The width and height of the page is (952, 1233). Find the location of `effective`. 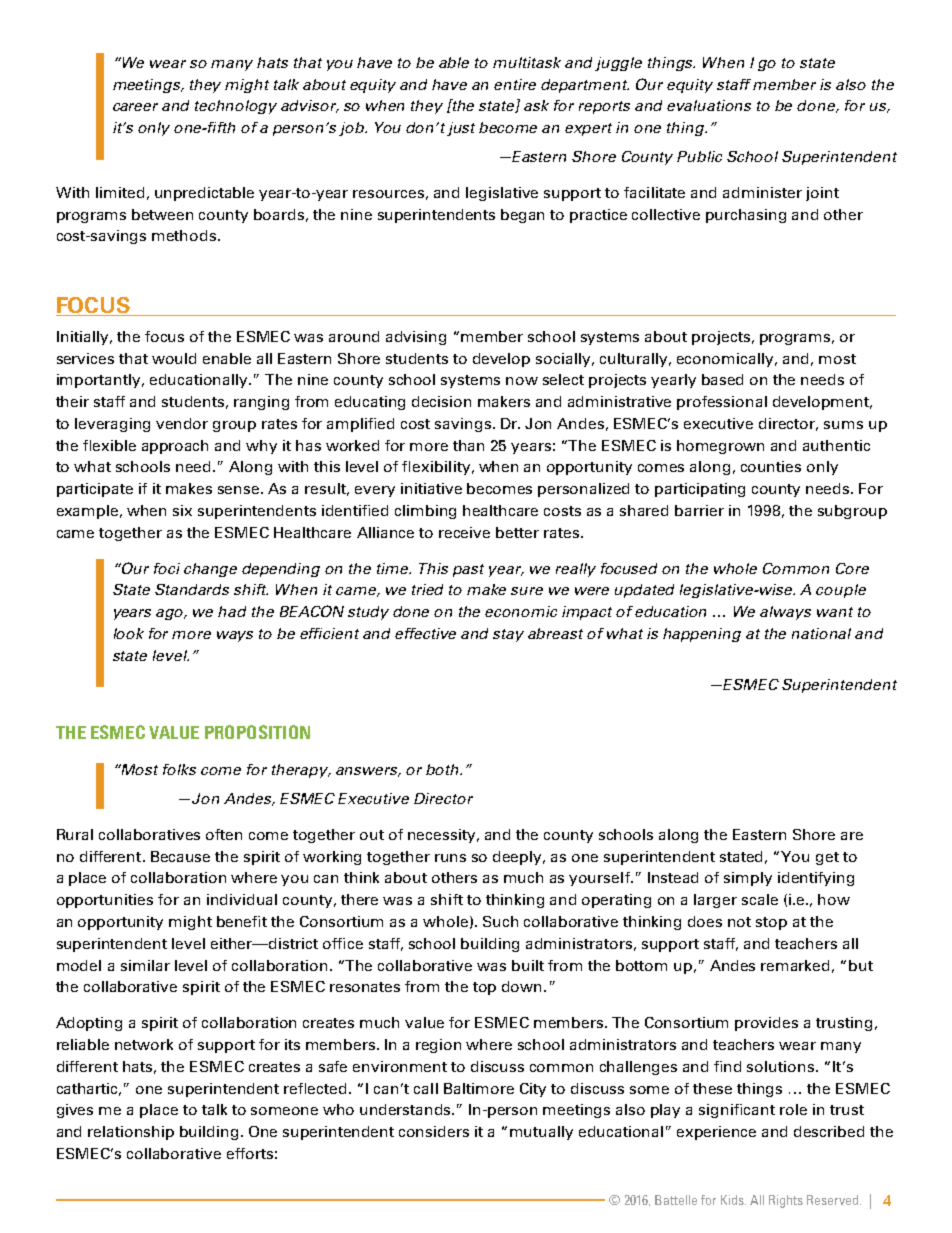

effective is located at coordinates (425, 633).
